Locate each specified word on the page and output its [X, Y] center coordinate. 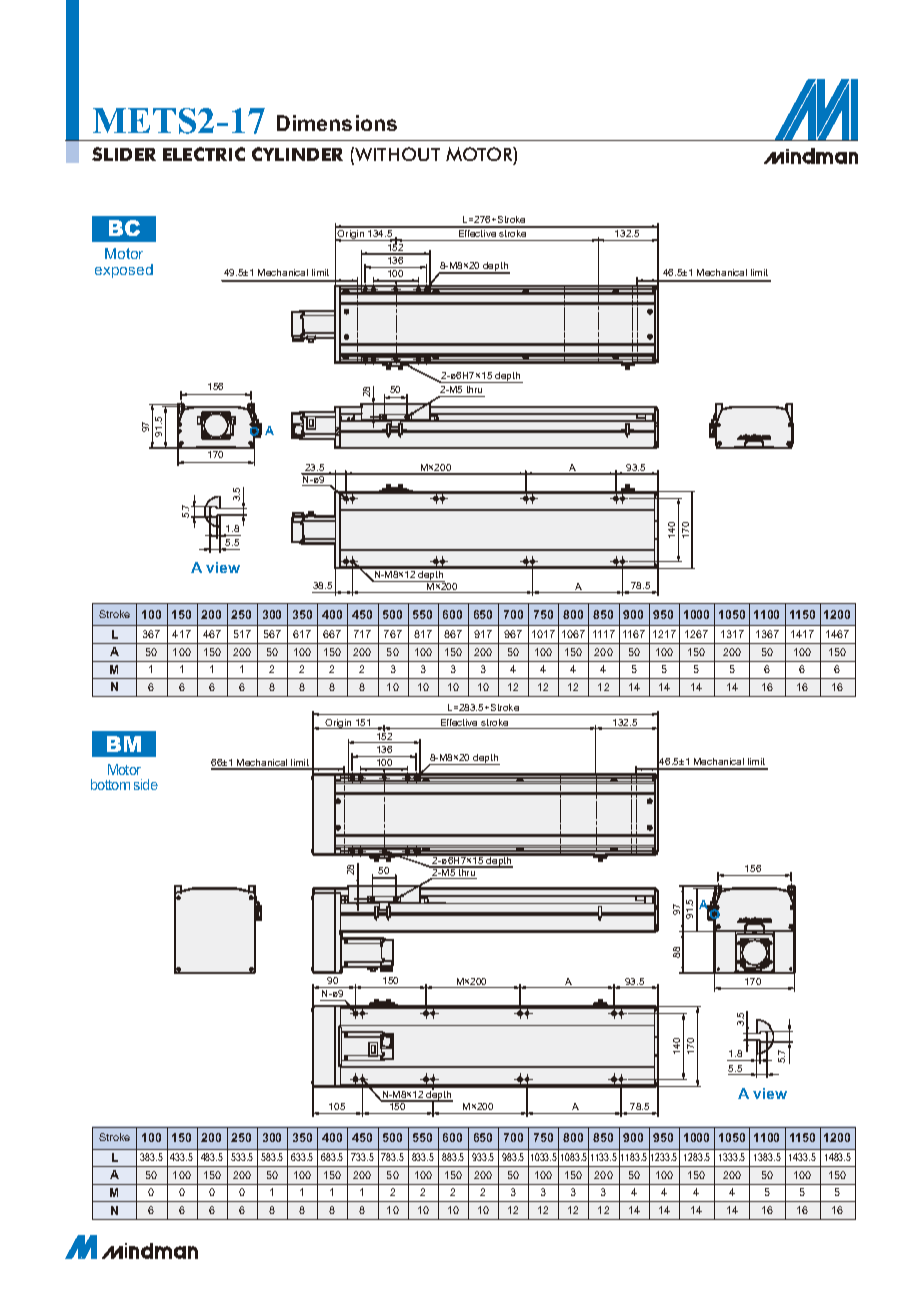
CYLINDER [297, 154]
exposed [124, 271]
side [146, 784]
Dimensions [337, 123]
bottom [110, 784]
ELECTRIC [204, 154]
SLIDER [124, 154]
